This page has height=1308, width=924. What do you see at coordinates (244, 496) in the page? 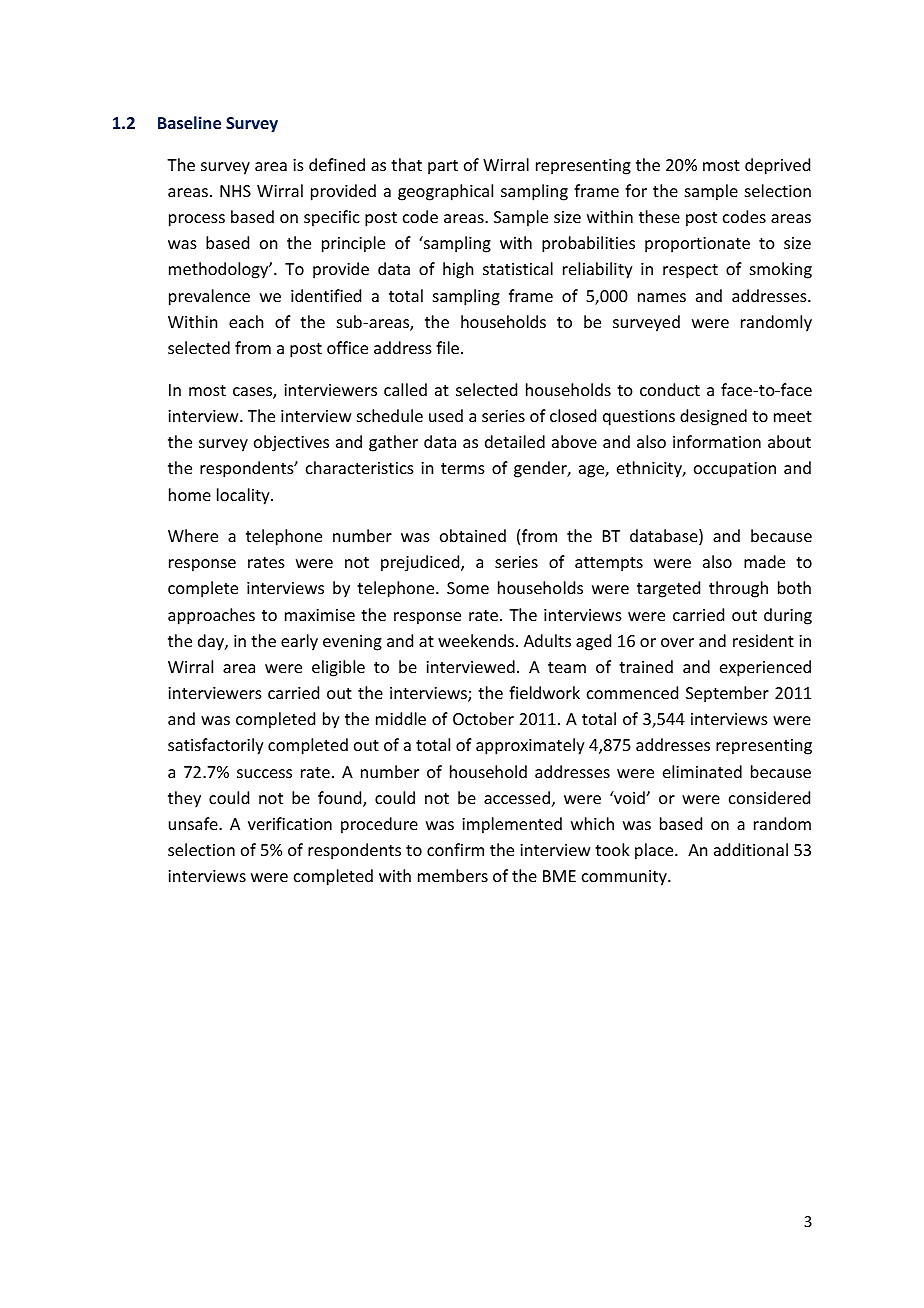
I see `locality` at bounding box center [244, 496].
